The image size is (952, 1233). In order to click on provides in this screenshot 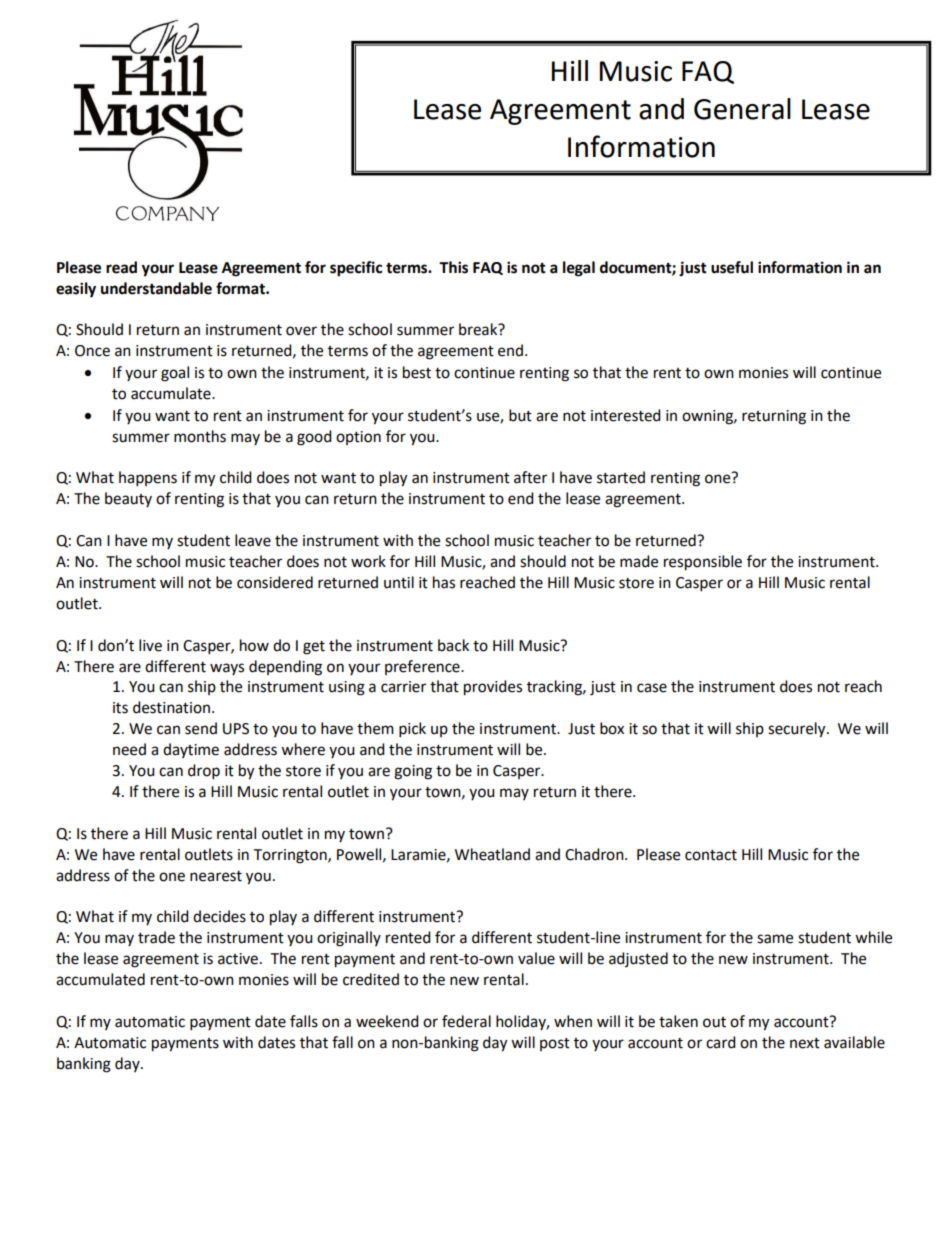, I will do `click(493, 688)`.
